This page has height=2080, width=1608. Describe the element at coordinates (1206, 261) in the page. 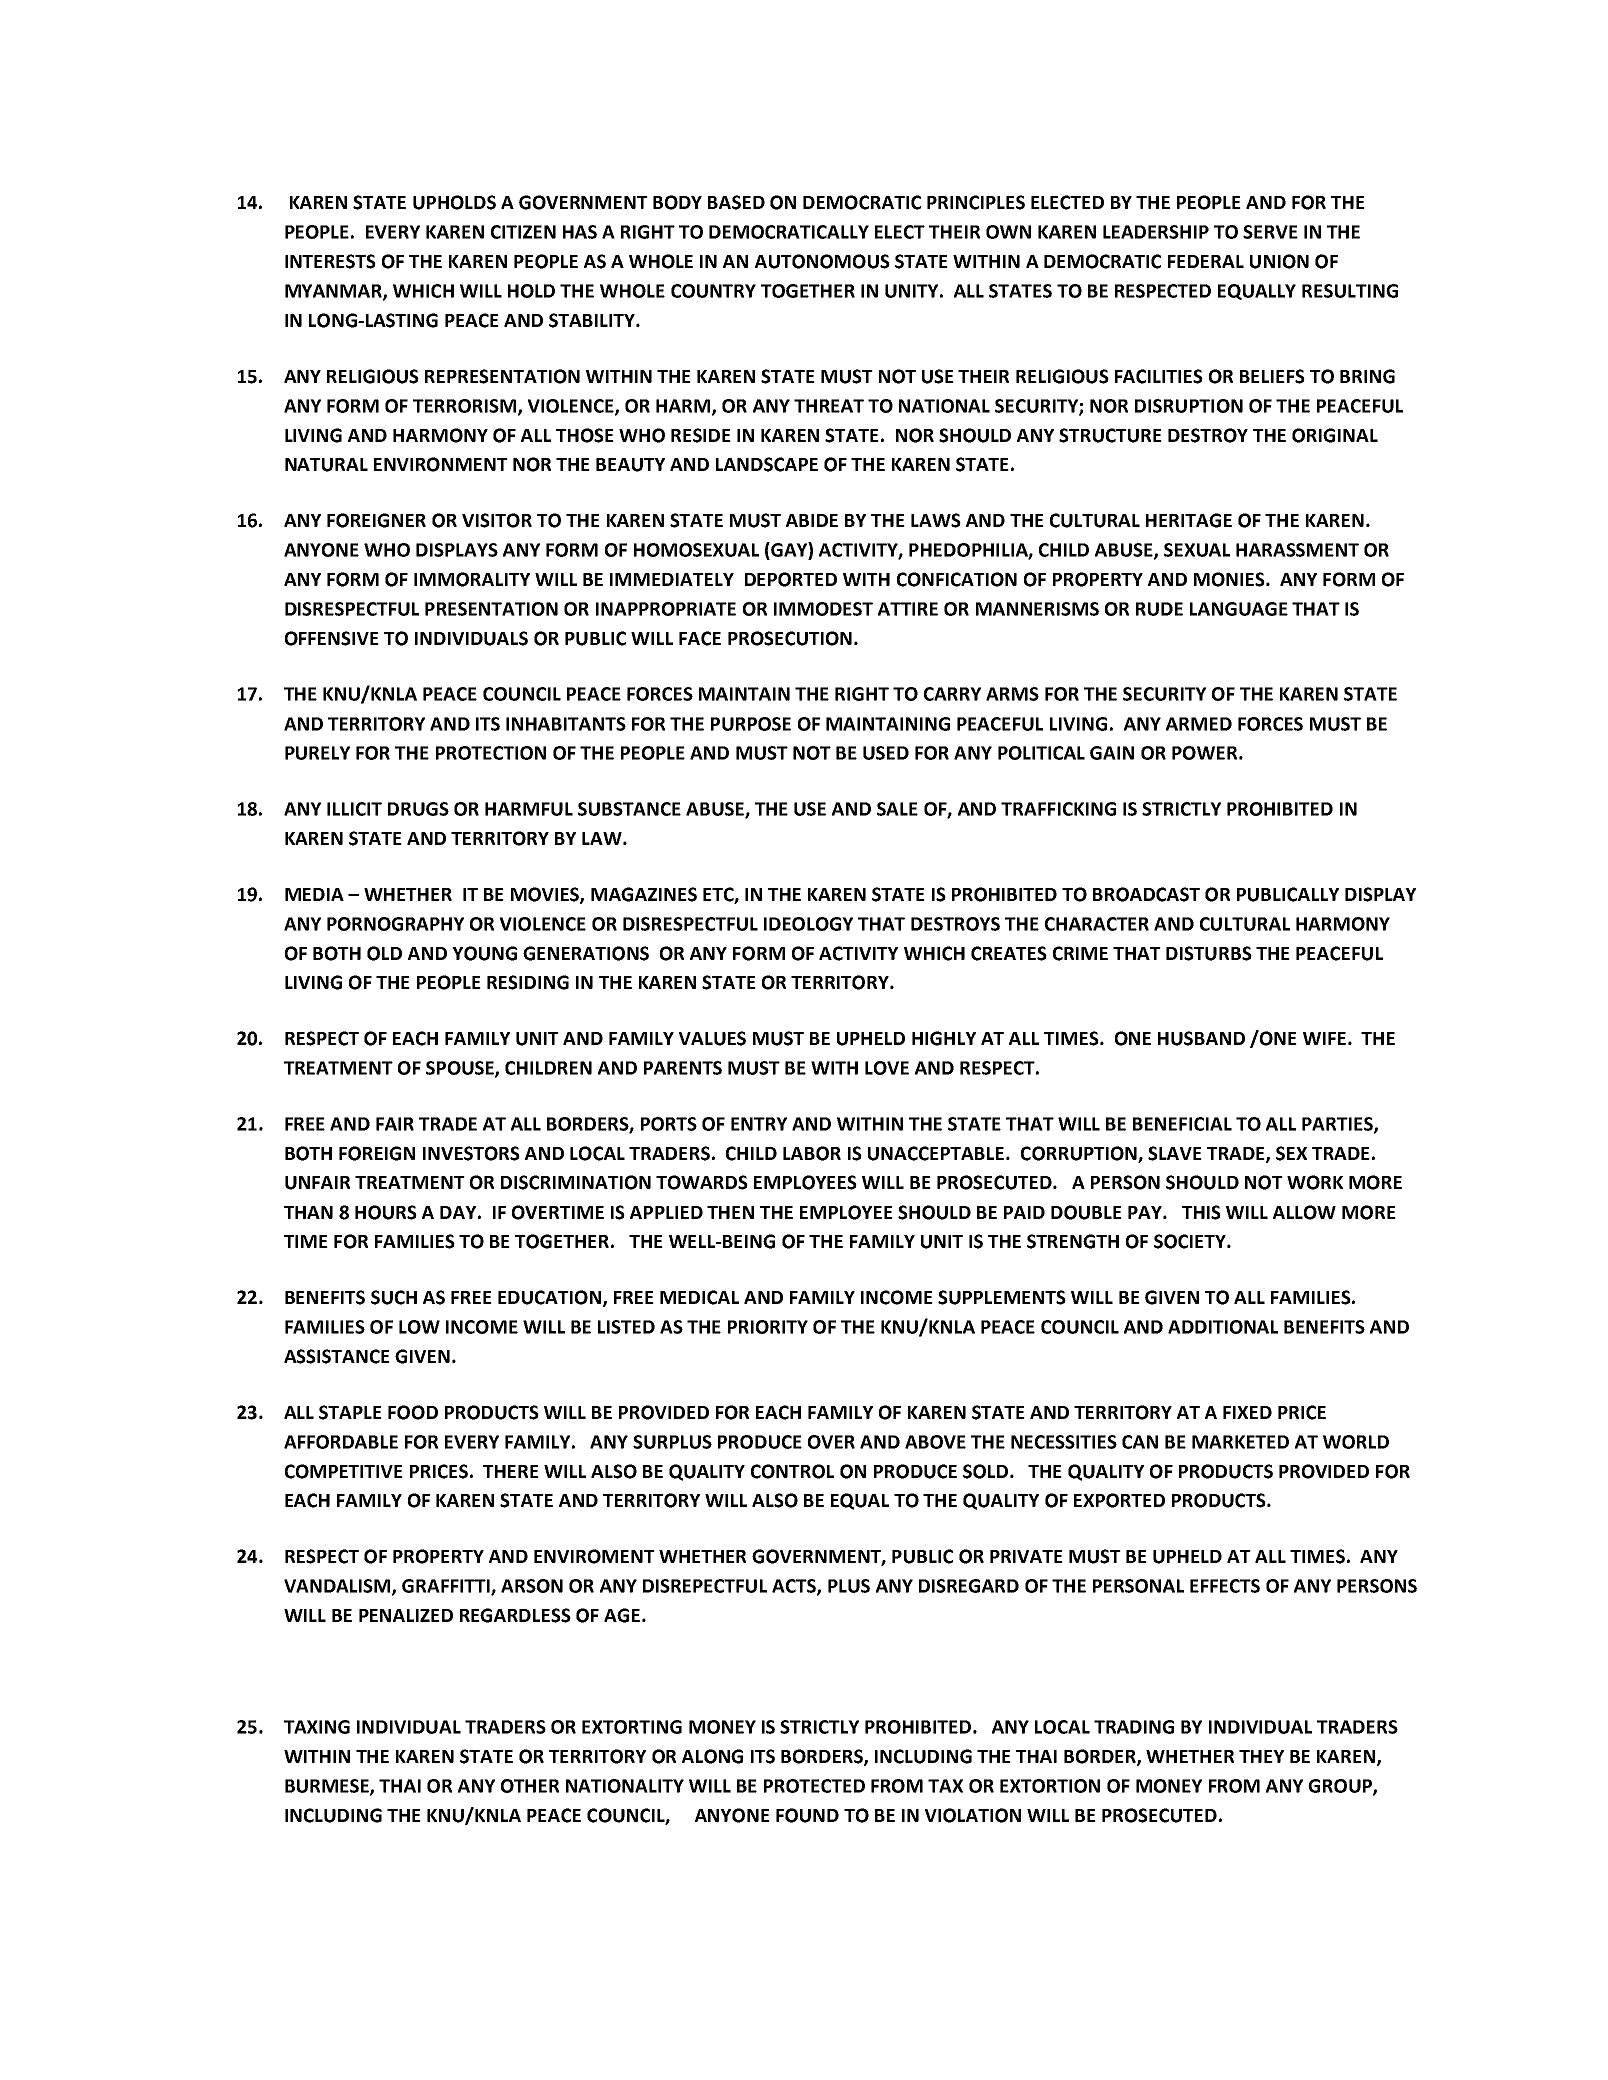

I see `FEDERAL` at that location.
